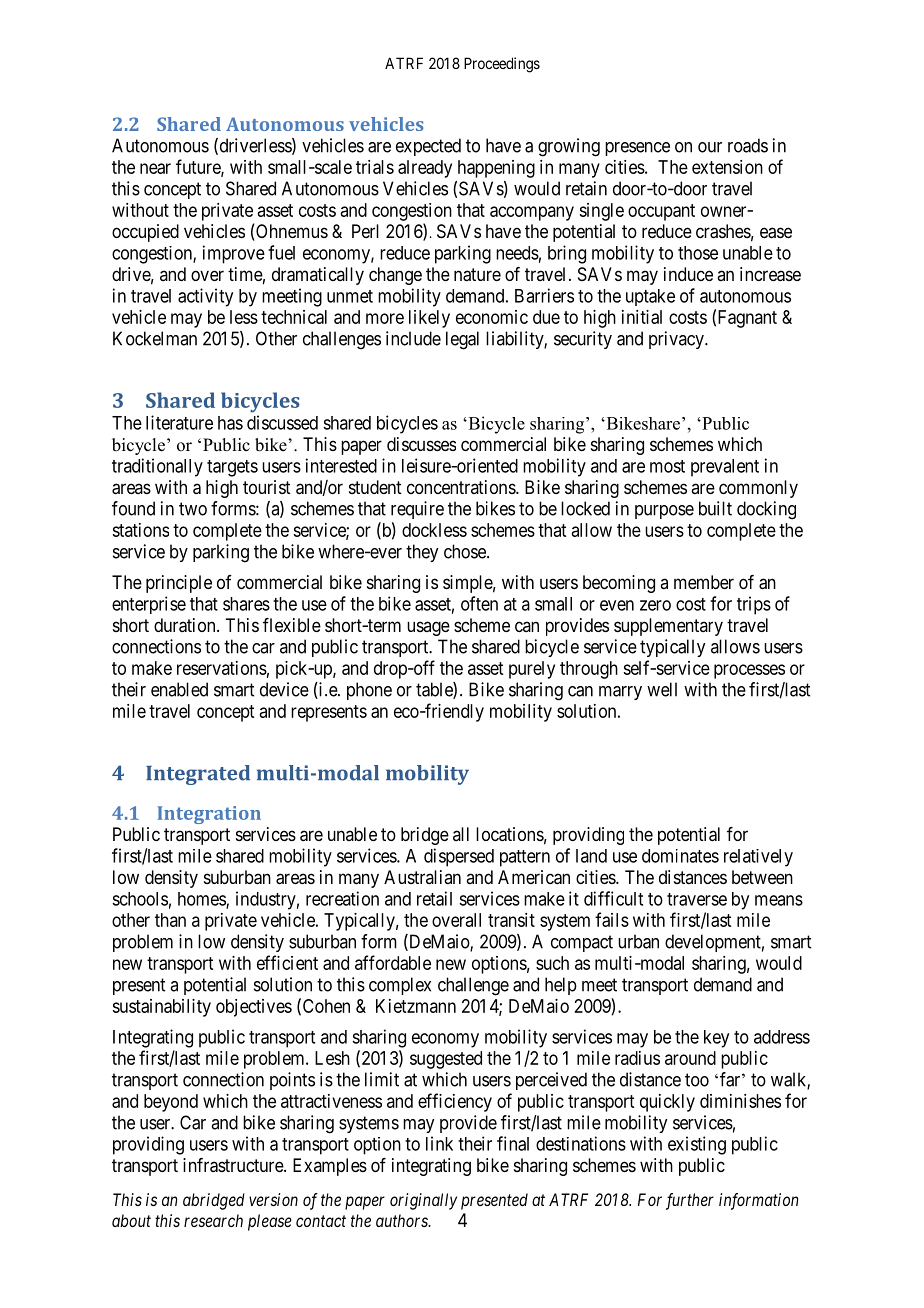 The image size is (924, 1308). What do you see at coordinates (680, 856) in the screenshot?
I see `dominates` at bounding box center [680, 856].
